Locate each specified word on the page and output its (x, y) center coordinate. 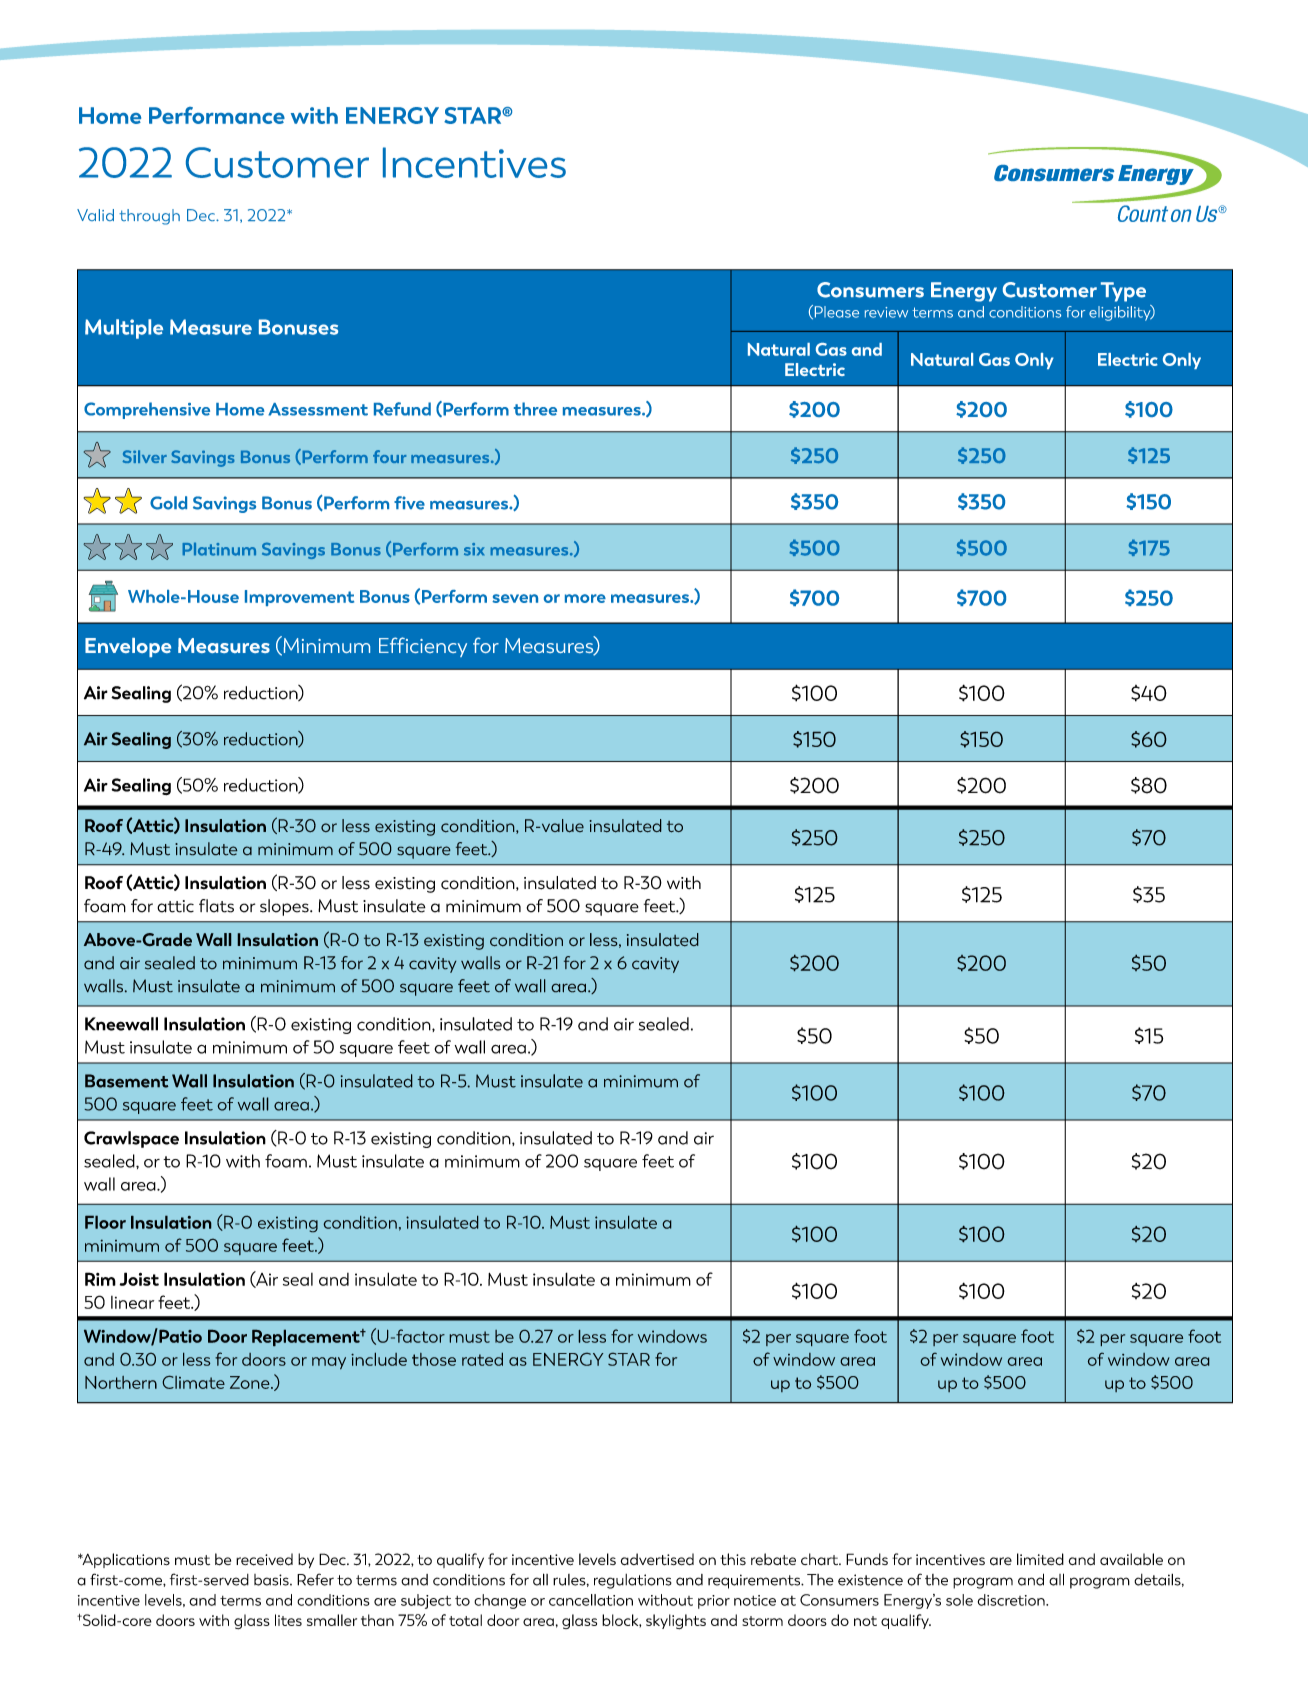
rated (482, 1359)
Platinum (219, 549)
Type (1123, 292)
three (535, 409)
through (149, 217)
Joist (139, 1279)
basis (272, 1580)
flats (216, 906)
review (886, 312)
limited (1040, 1559)
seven (515, 598)
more (585, 598)
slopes (285, 907)
